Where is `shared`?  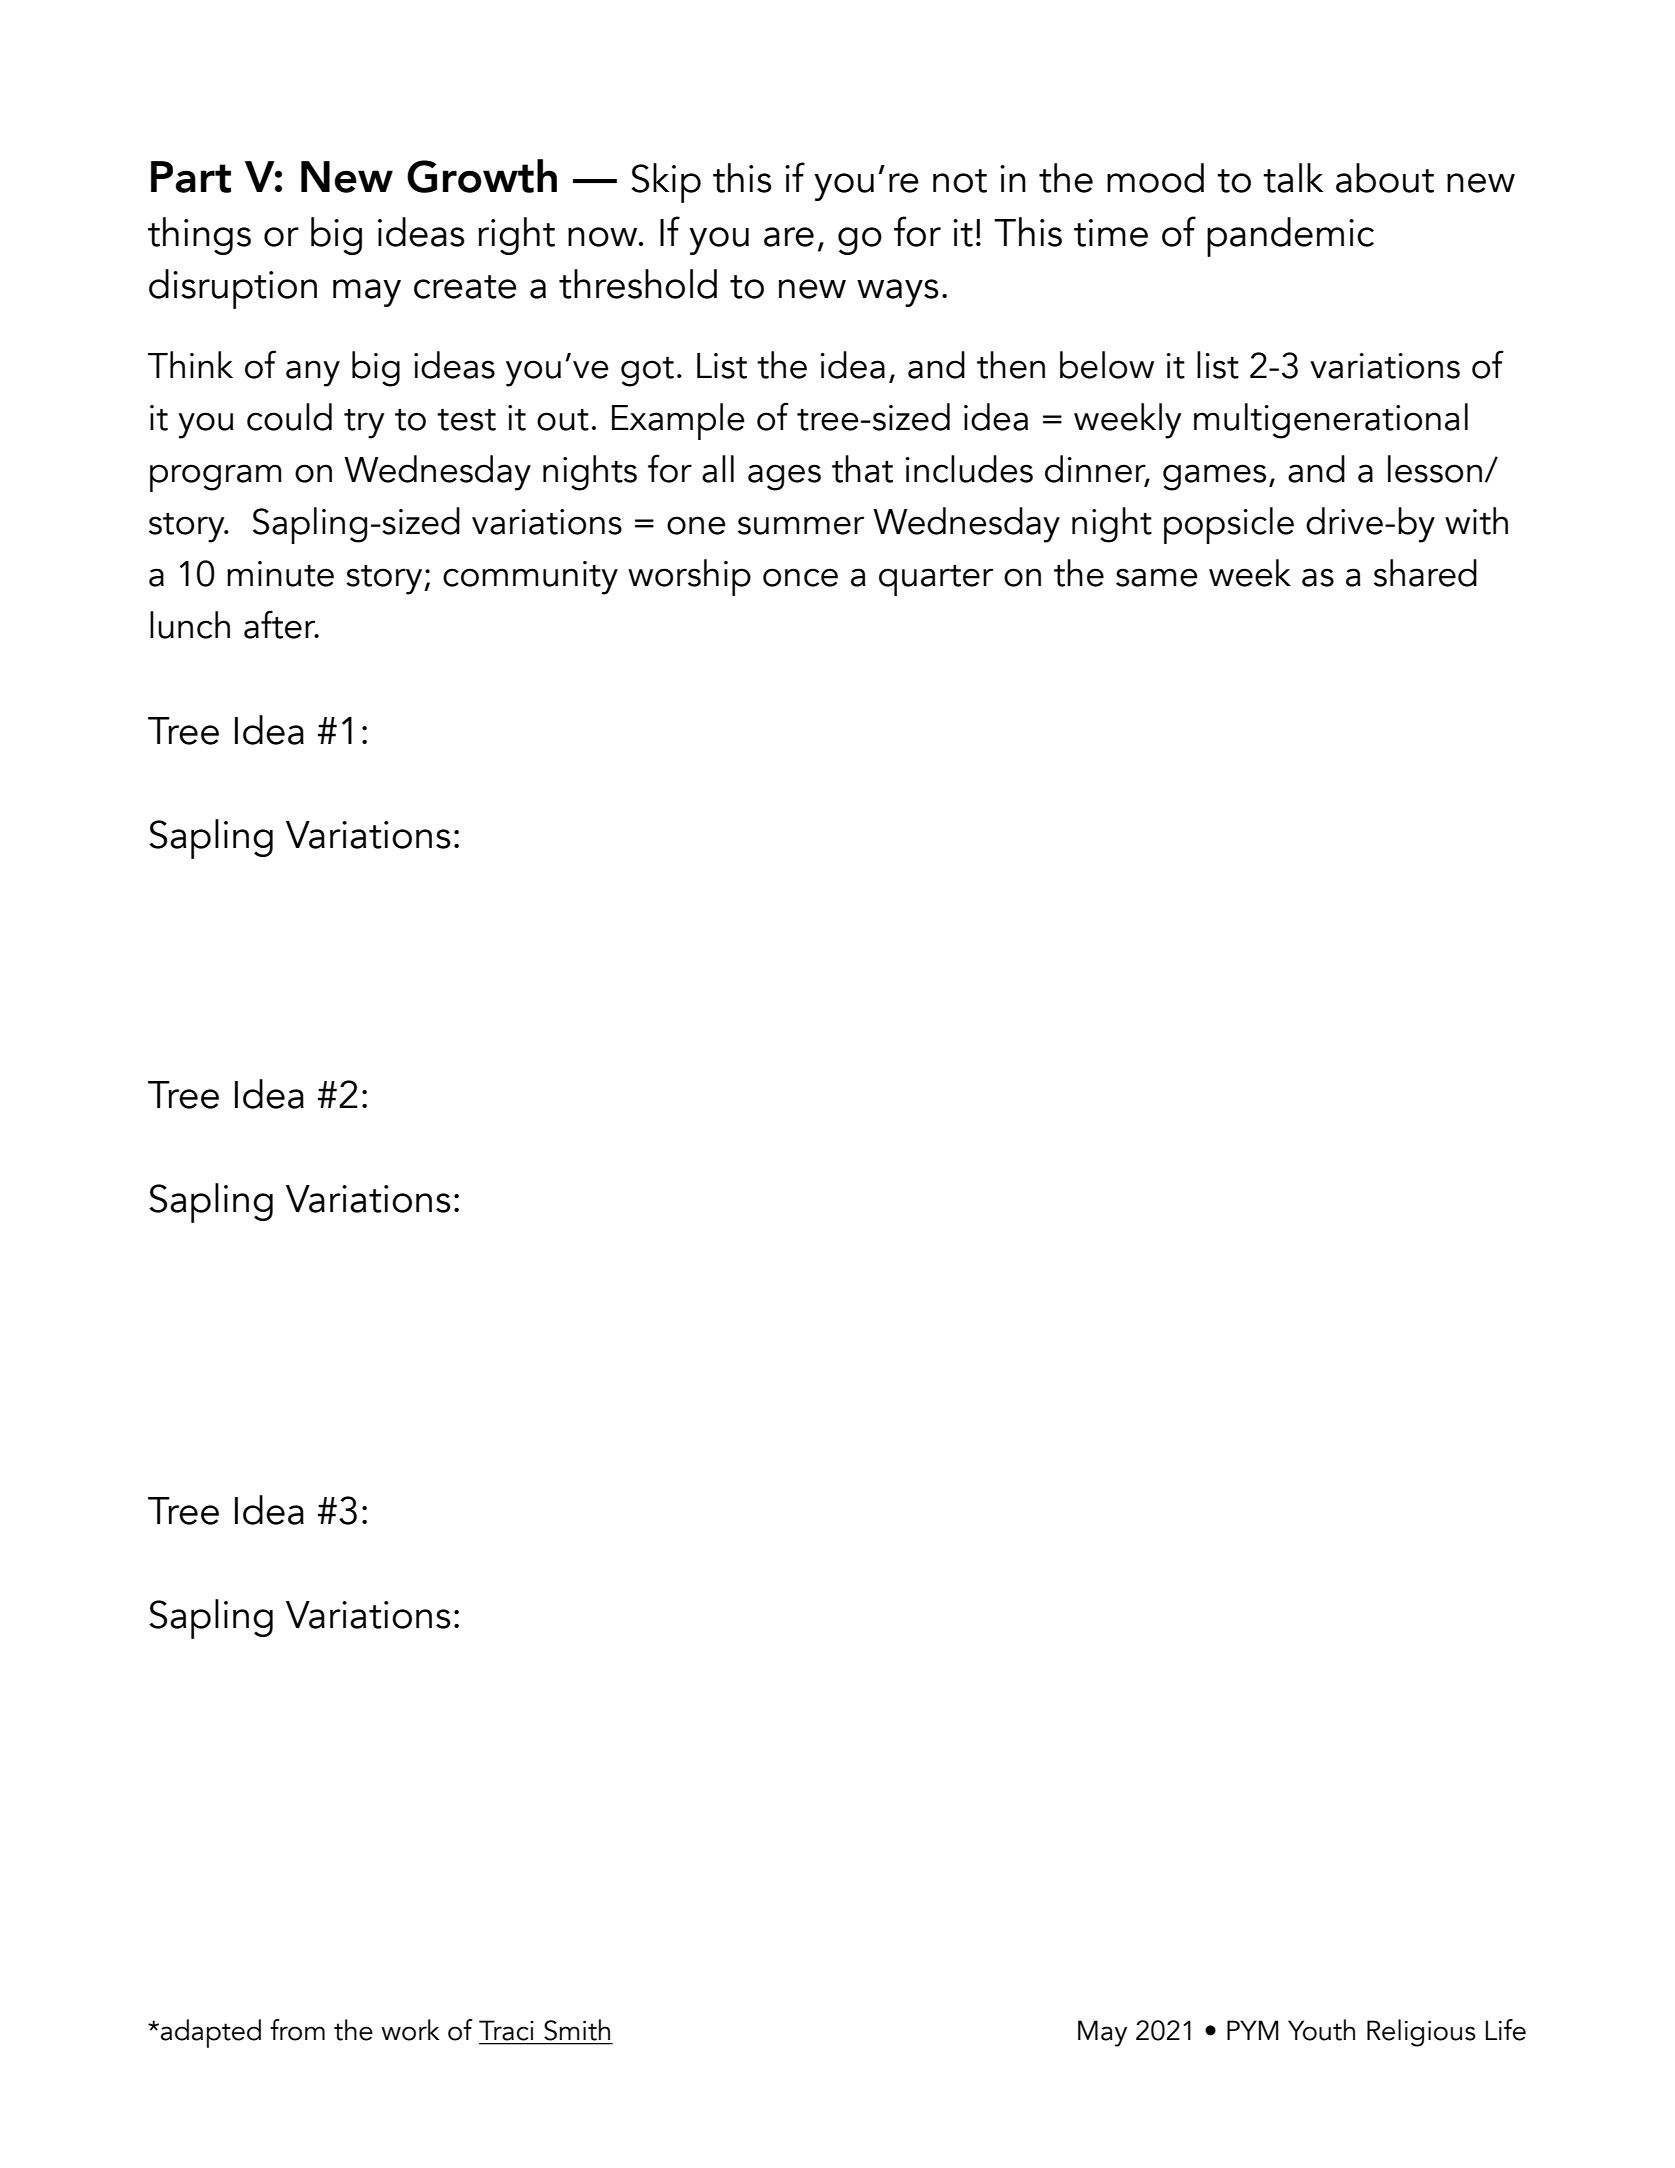
shared is located at coordinates (1425, 573).
